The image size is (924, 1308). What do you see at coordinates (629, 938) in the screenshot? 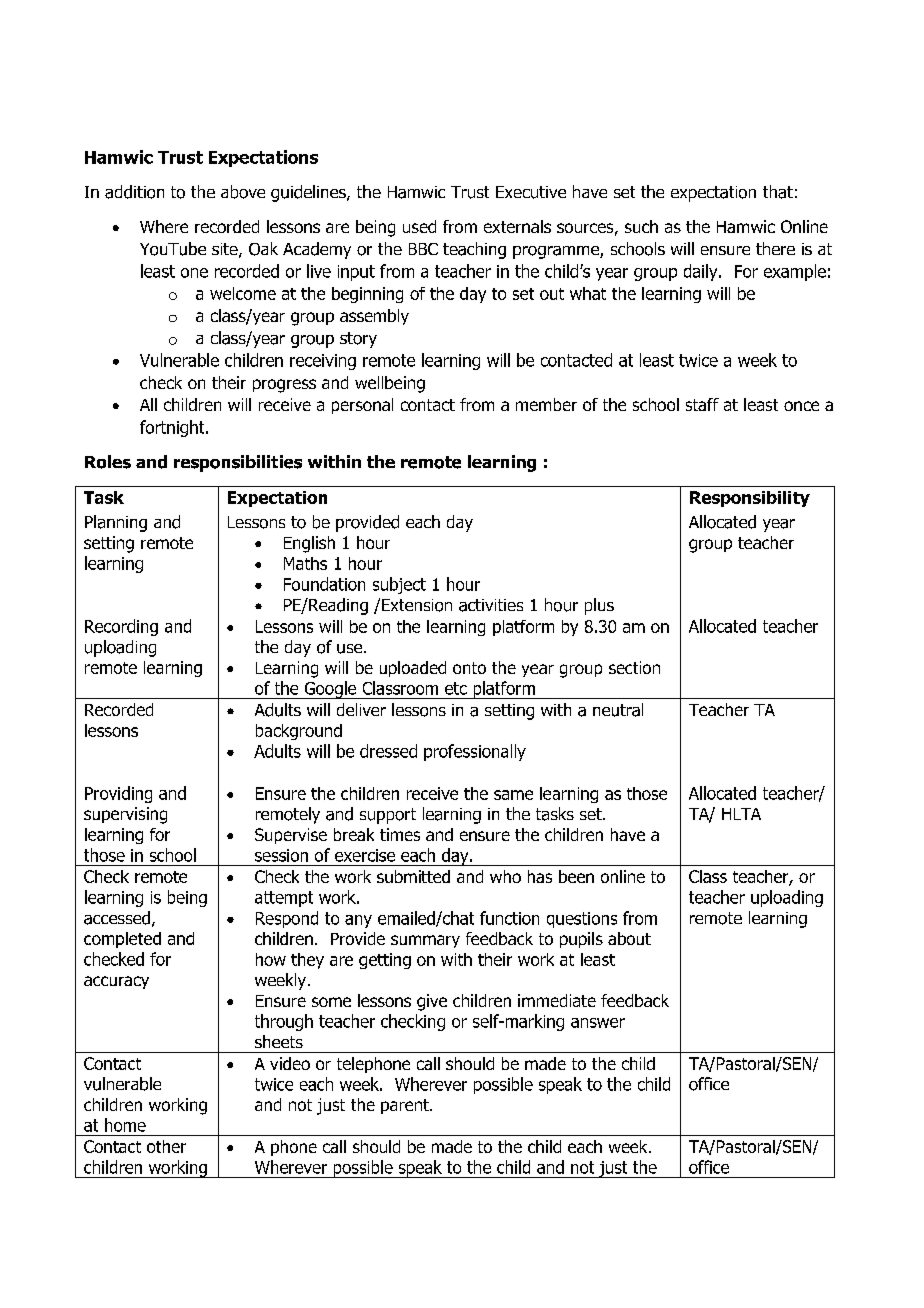
I see `about` at bounding box center [629, 938].
